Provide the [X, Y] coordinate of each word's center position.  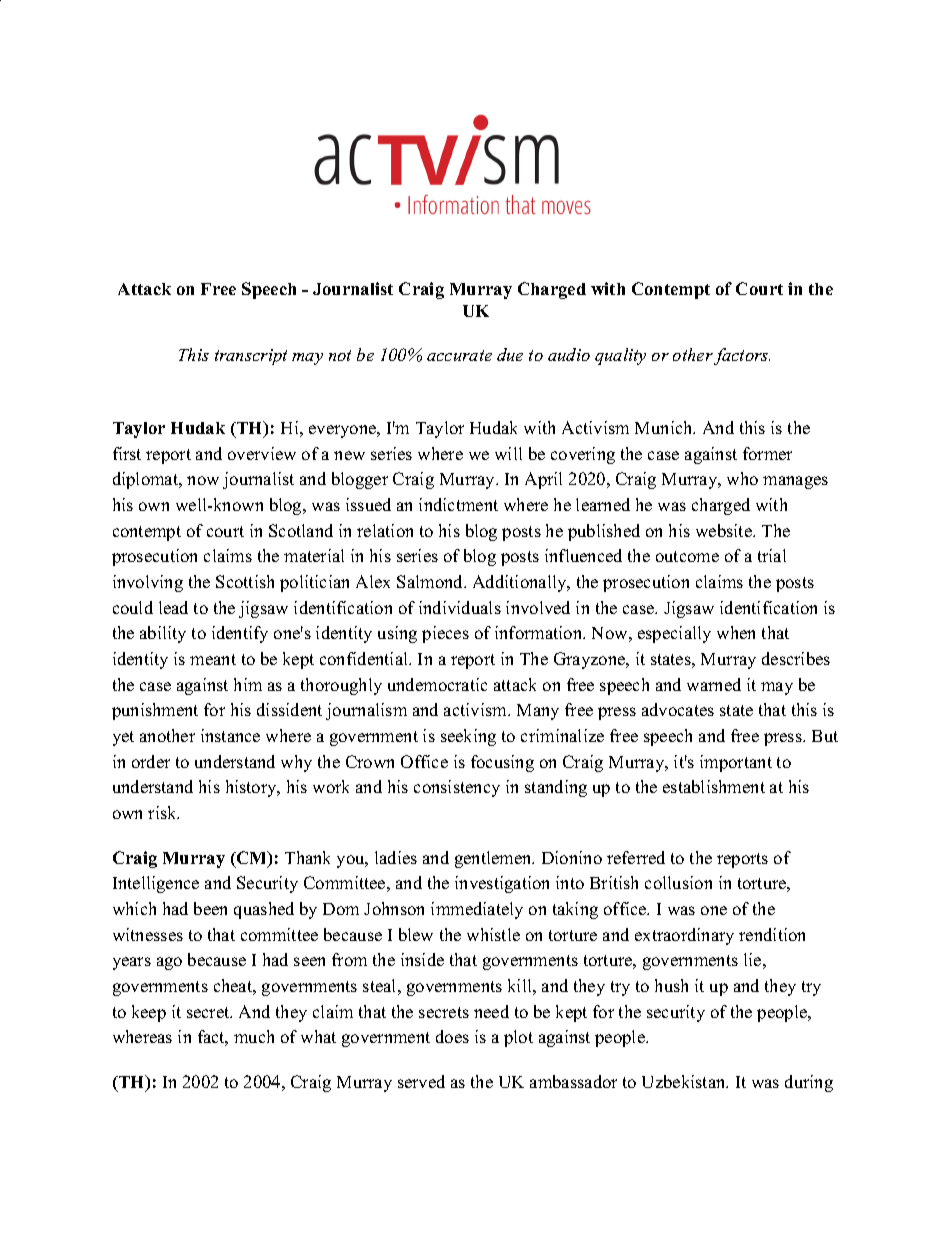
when [736, 632]
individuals [460, 607]
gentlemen [494, 859]
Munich [665, 427]
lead [173, 607]
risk [163, 812]
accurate [459, 355]
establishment [714, 786]
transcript [251, 357]
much [254, 1036]
